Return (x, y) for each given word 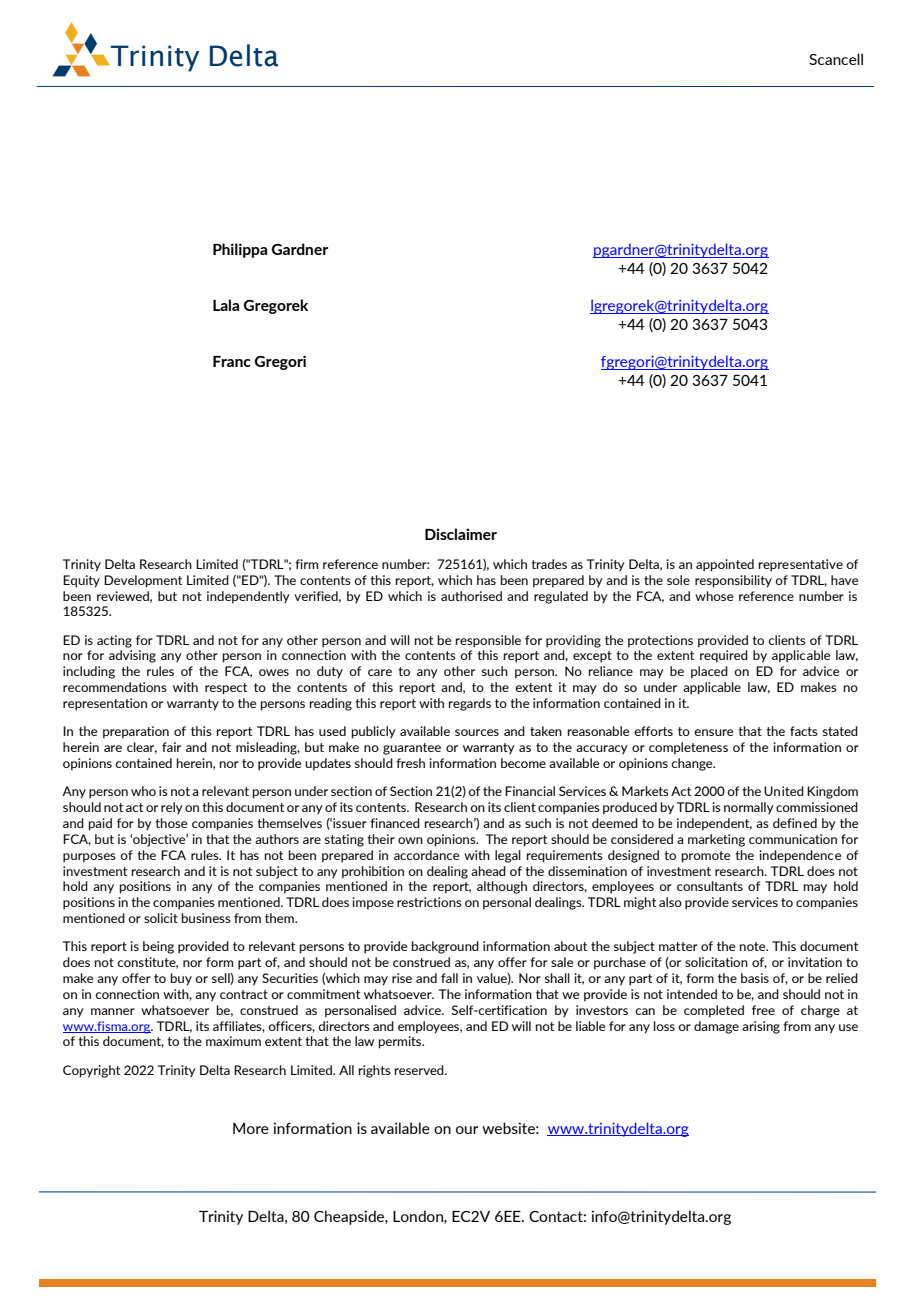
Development (143, 581)
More (251, 1128)
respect (226, 689)
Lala (226, 305)
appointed (725, 565)
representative (801, 565)
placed (709, 672)
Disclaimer (461, 534)
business (206, 918)
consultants (710, 886)
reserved (420, 1070)
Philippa (240, 250)
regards (470, 704)
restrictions (429, 902)
